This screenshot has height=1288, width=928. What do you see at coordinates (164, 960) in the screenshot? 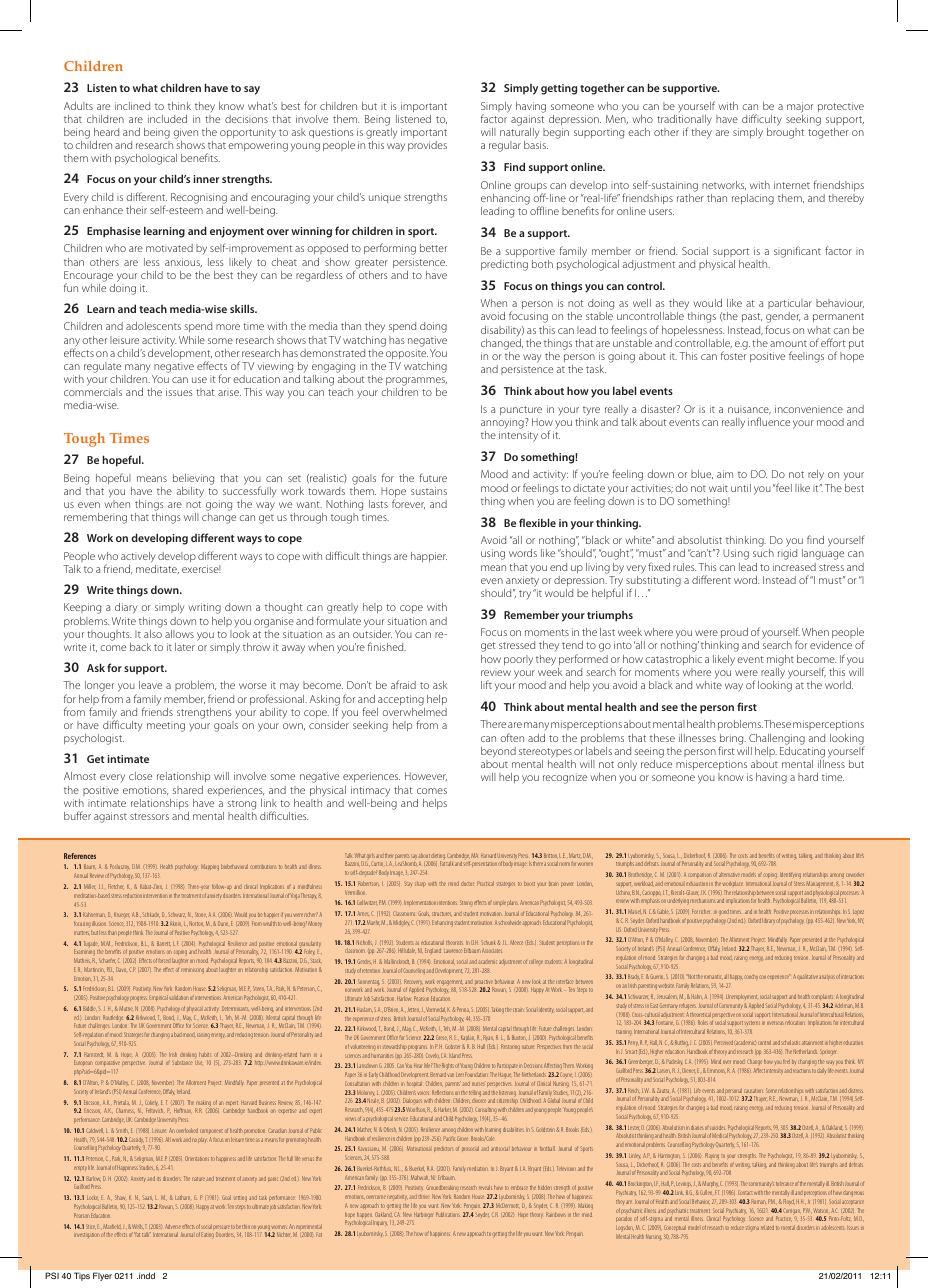
I see `forced` at bounding box center [164, 960].
